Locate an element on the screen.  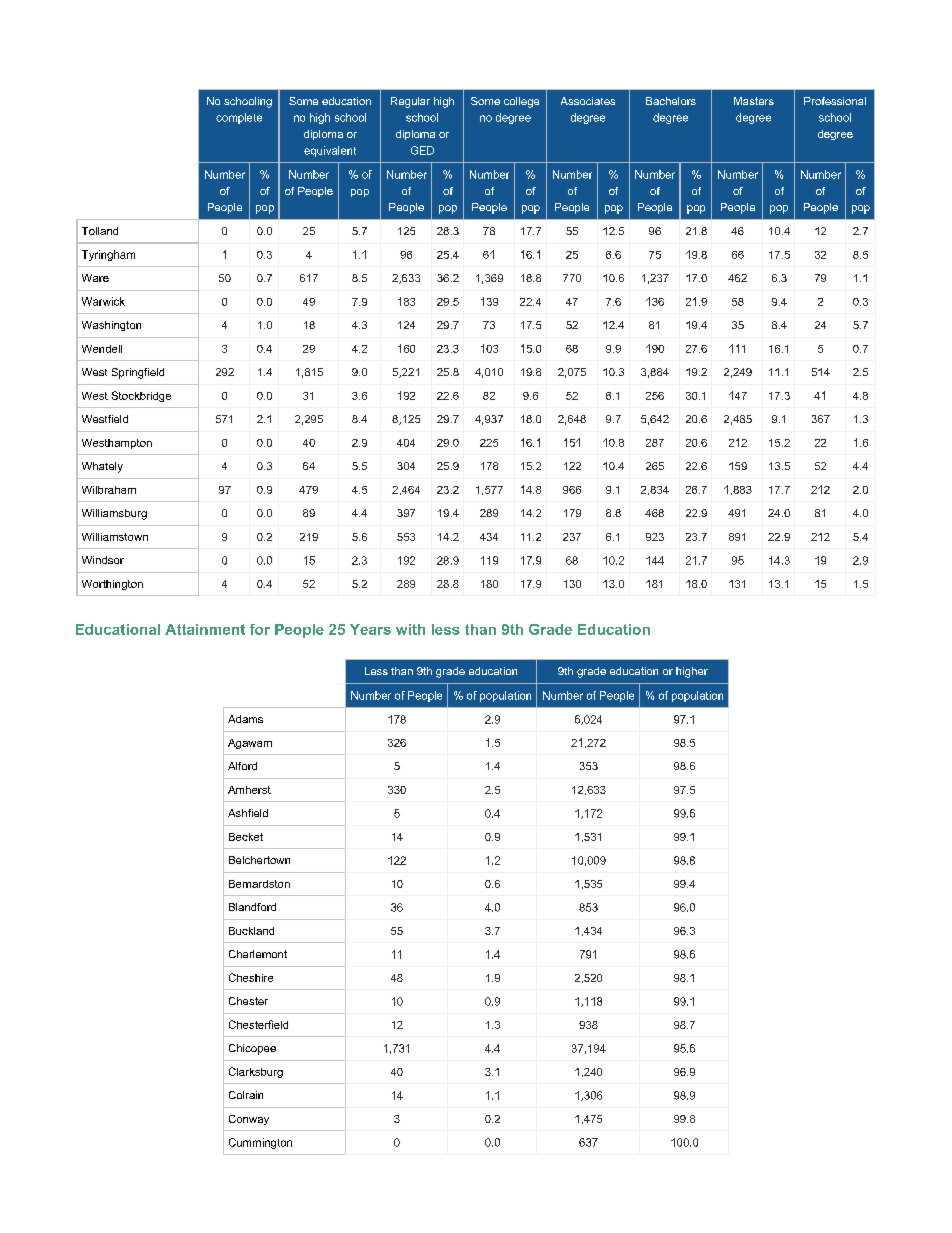
Conway is located at coordinates (249, 1120).
